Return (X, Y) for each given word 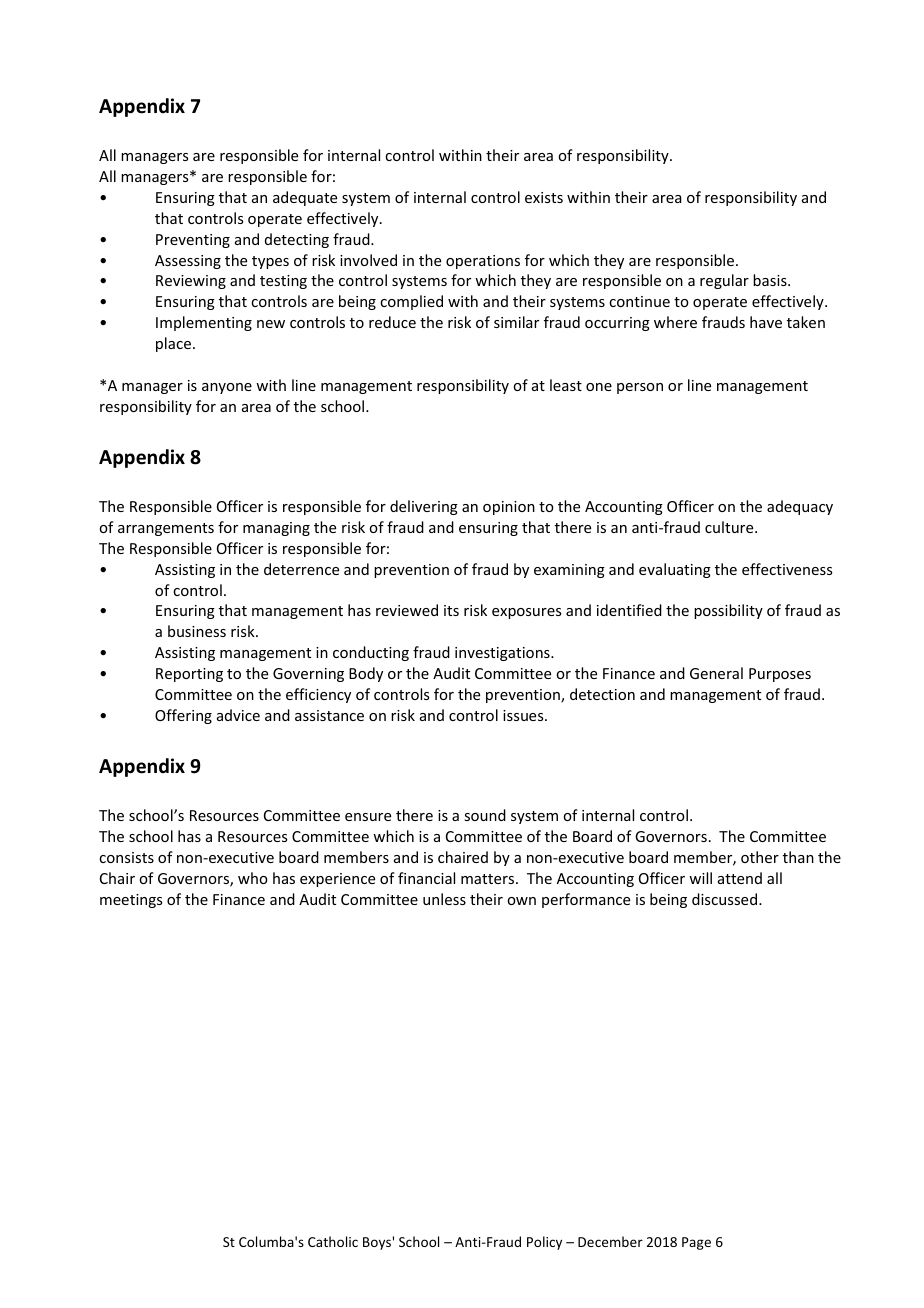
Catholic (333, 1241)
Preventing (193, 241)
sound (485, 815)
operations (483, 262)
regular (724, 281)
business (197, 631)
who (253, 878)
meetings (131, 901)
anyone (227, 388)
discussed (724, 899)
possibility (728, 611)
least (566, 385)
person (640, 388)
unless (444, 899)
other (760, 857)
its (451, 610)
